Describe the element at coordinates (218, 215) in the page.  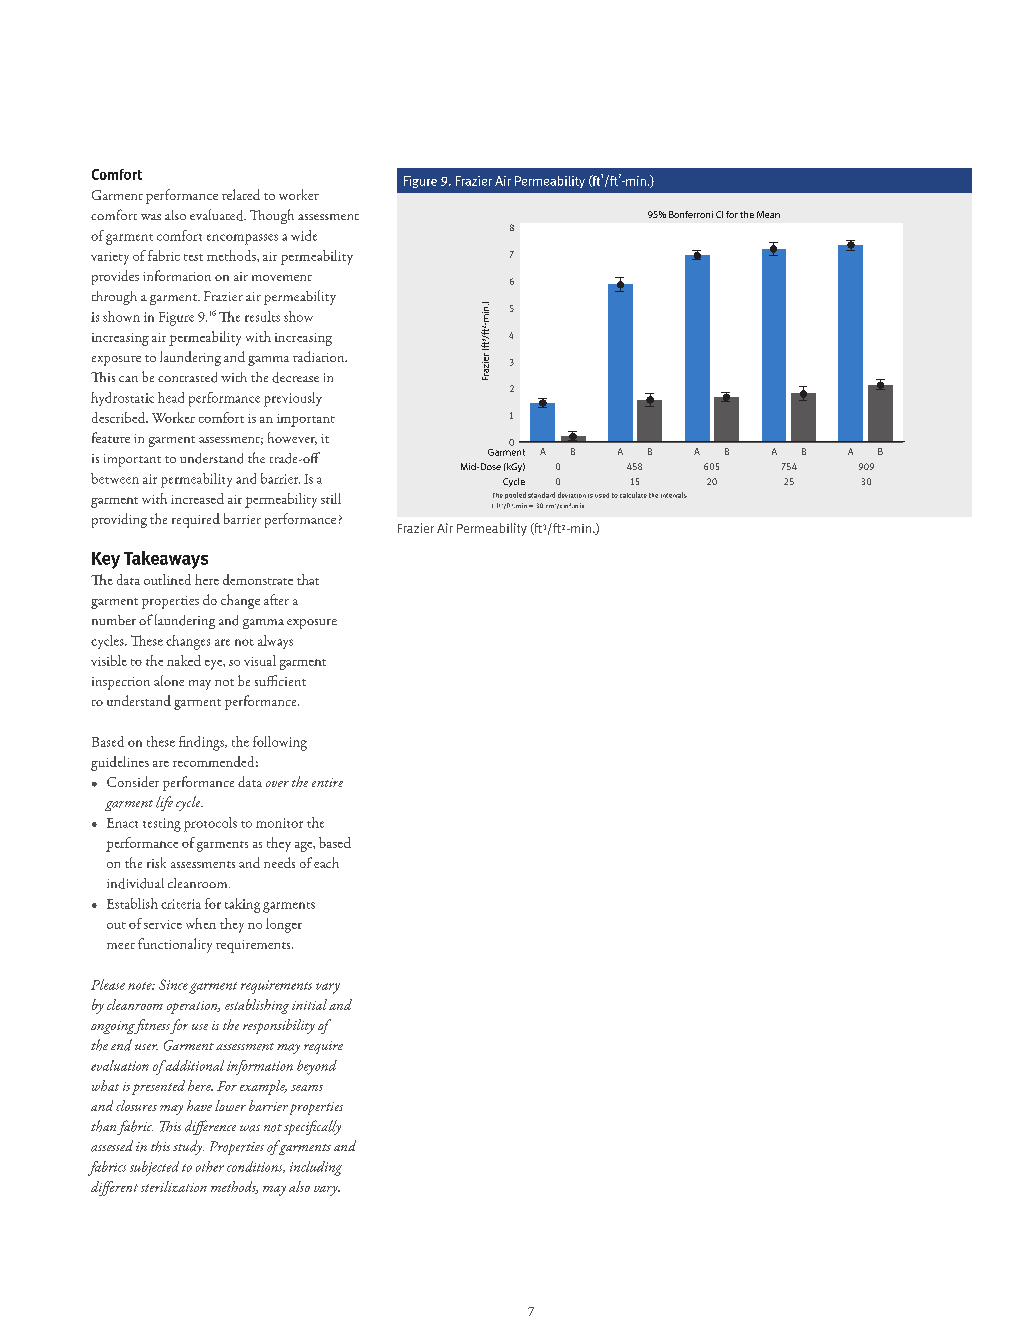
I see `evaluated` at that location.
